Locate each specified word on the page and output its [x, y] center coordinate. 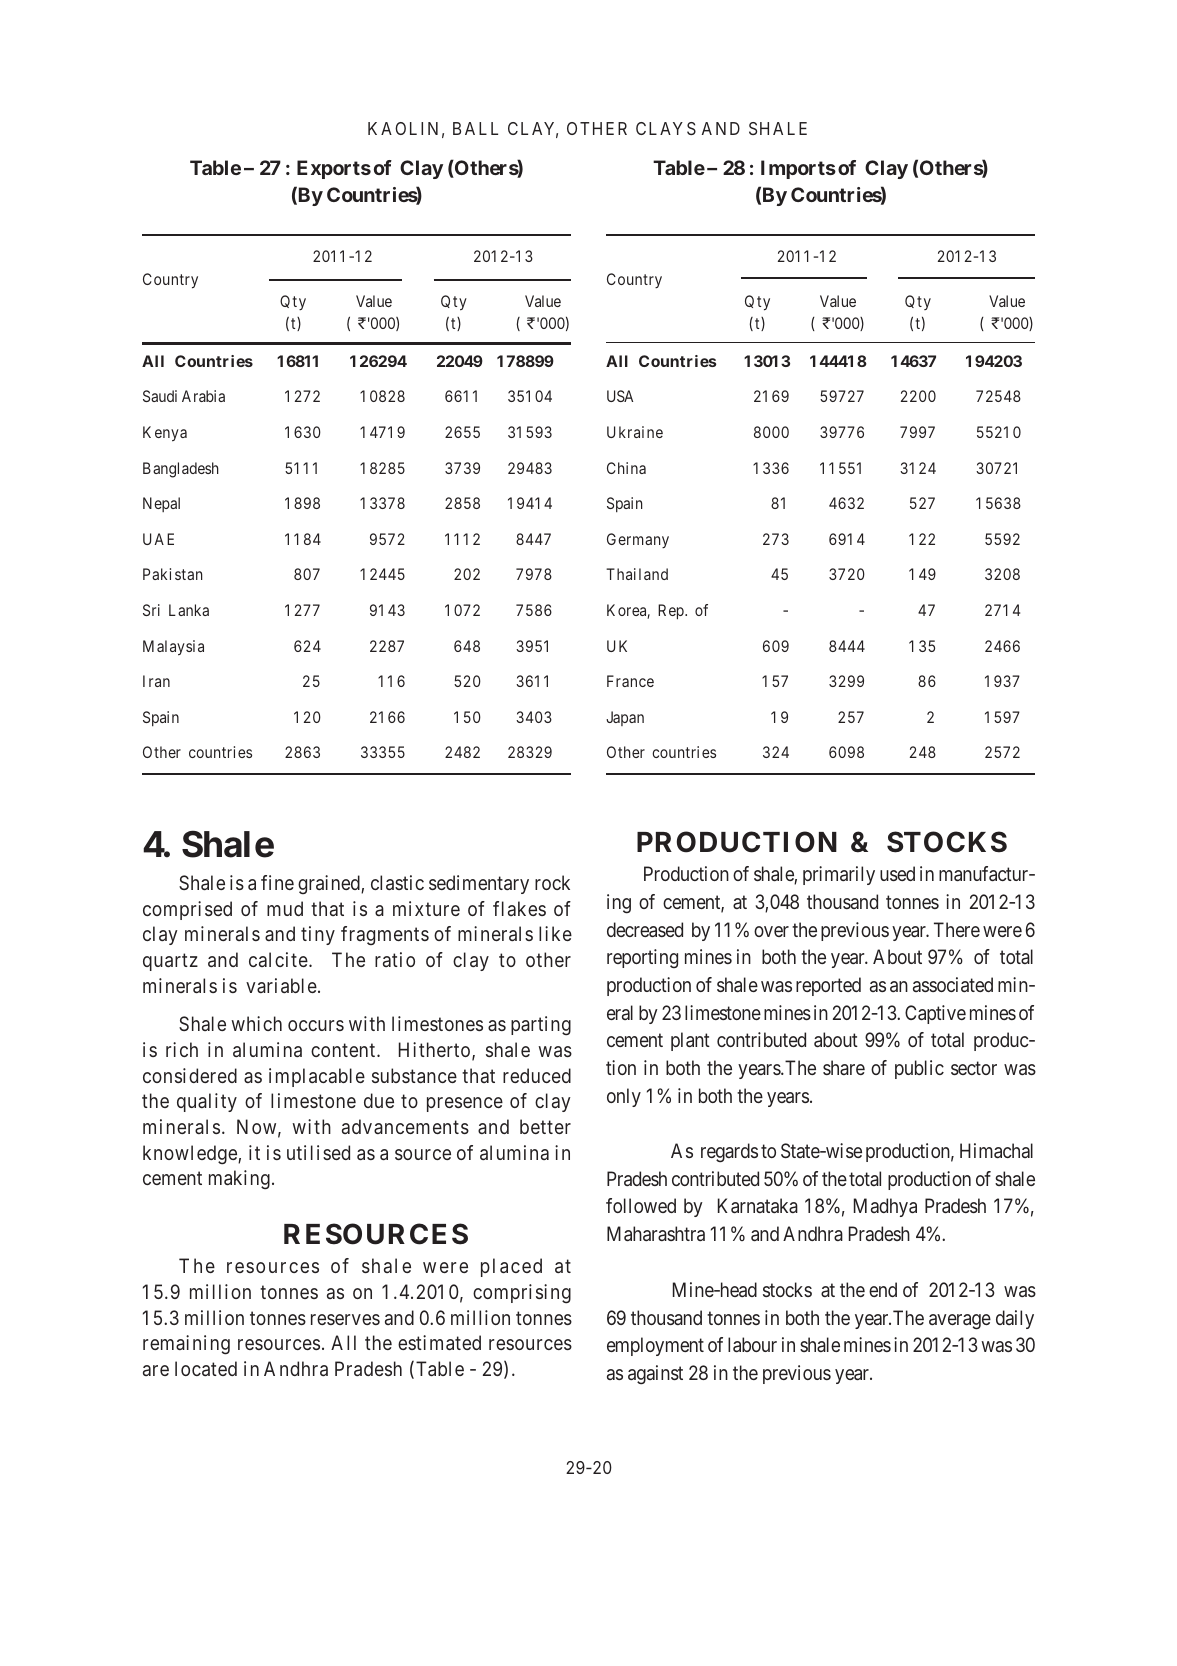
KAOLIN [403, 128]
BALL [475, 128]
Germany [638, 540]
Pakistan [172, 574]
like [555, 933]
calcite [278, 959]
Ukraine [635, 432]
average [960, 1322]
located [206, 1368]
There [957, 929]
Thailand [637, 574]
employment [655, 1346]
